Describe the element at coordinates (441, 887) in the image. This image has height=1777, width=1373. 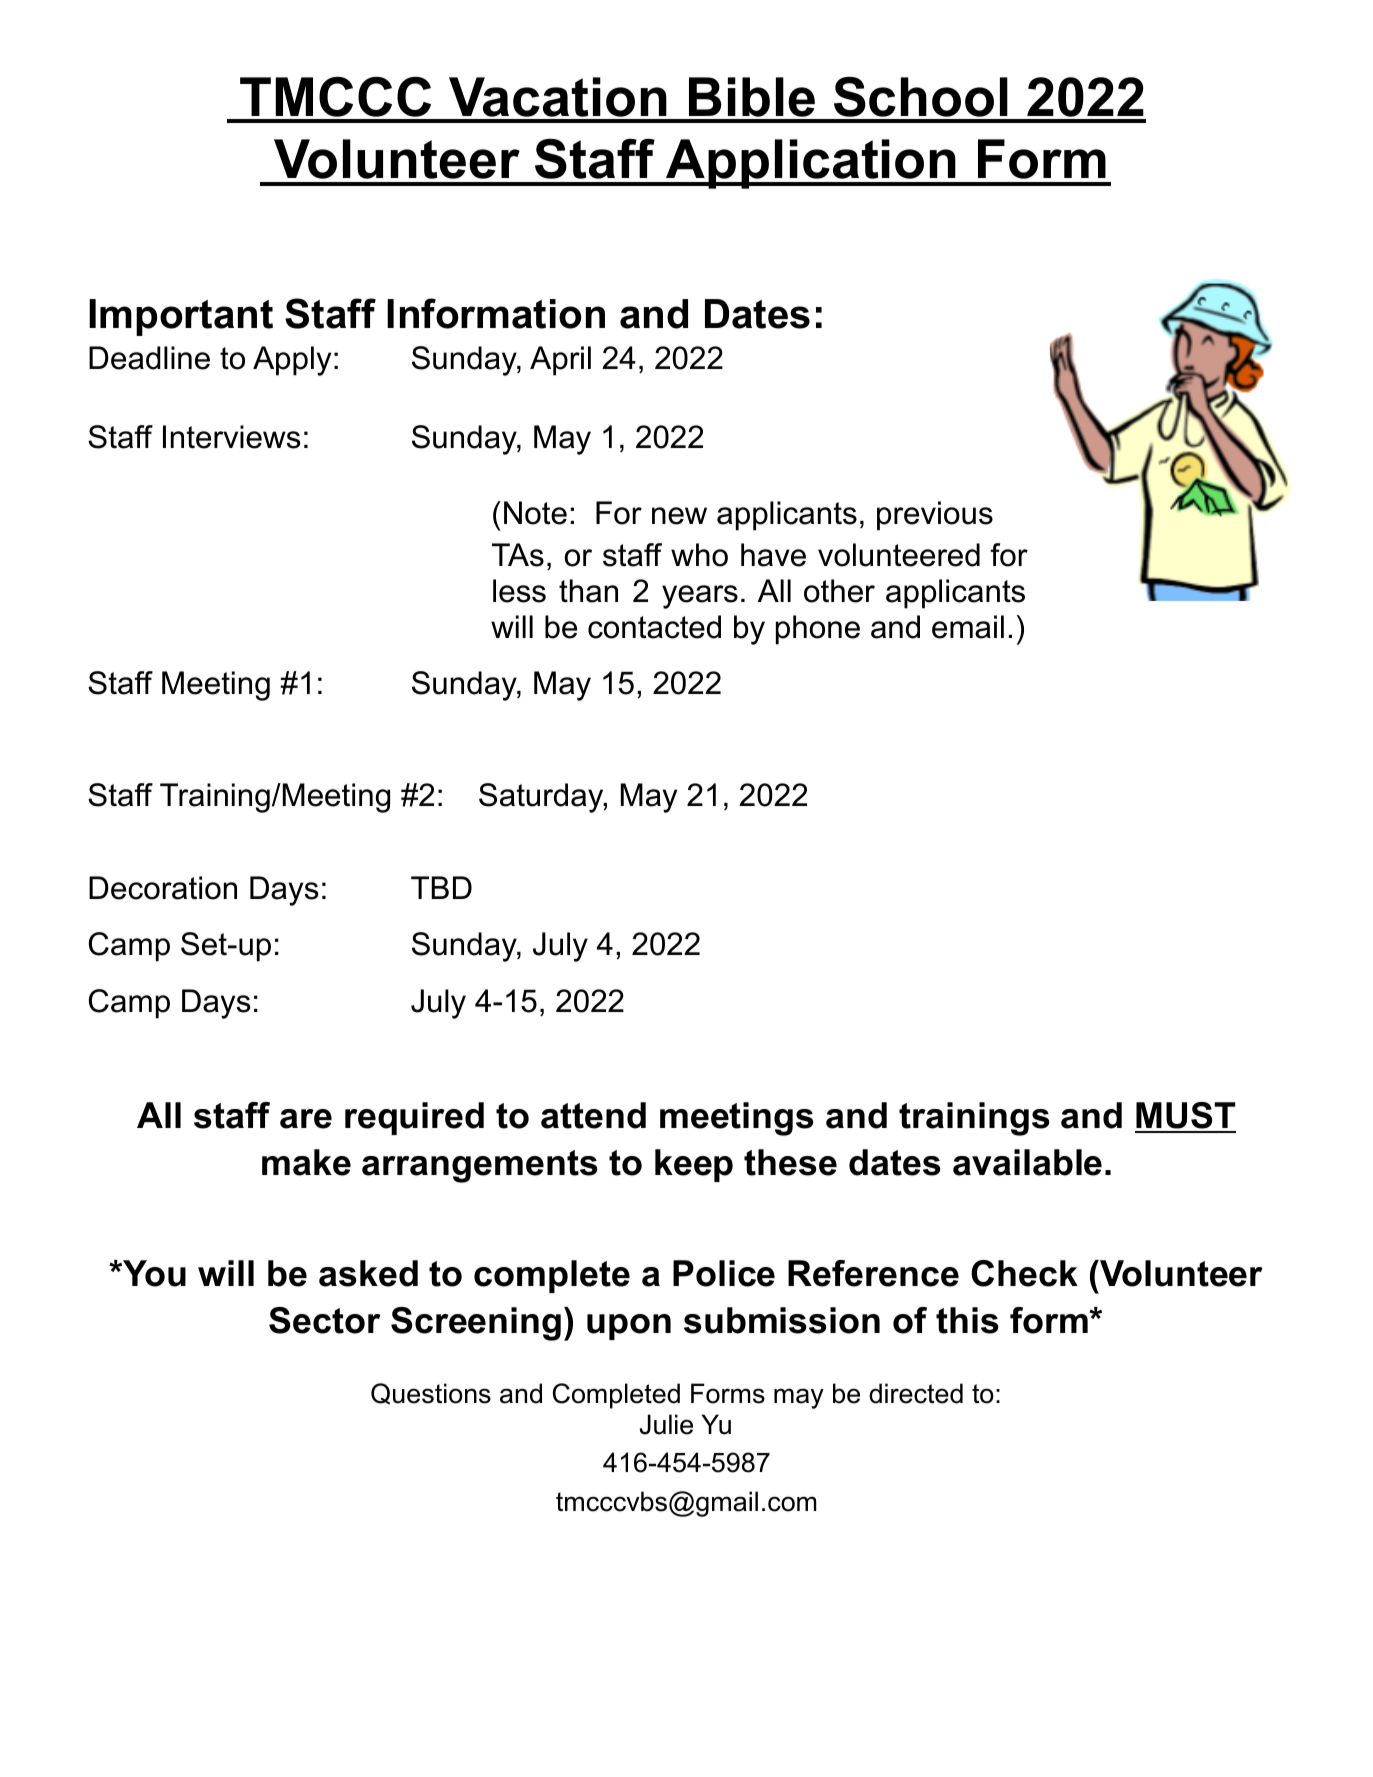
I see `TBD` at that location.
